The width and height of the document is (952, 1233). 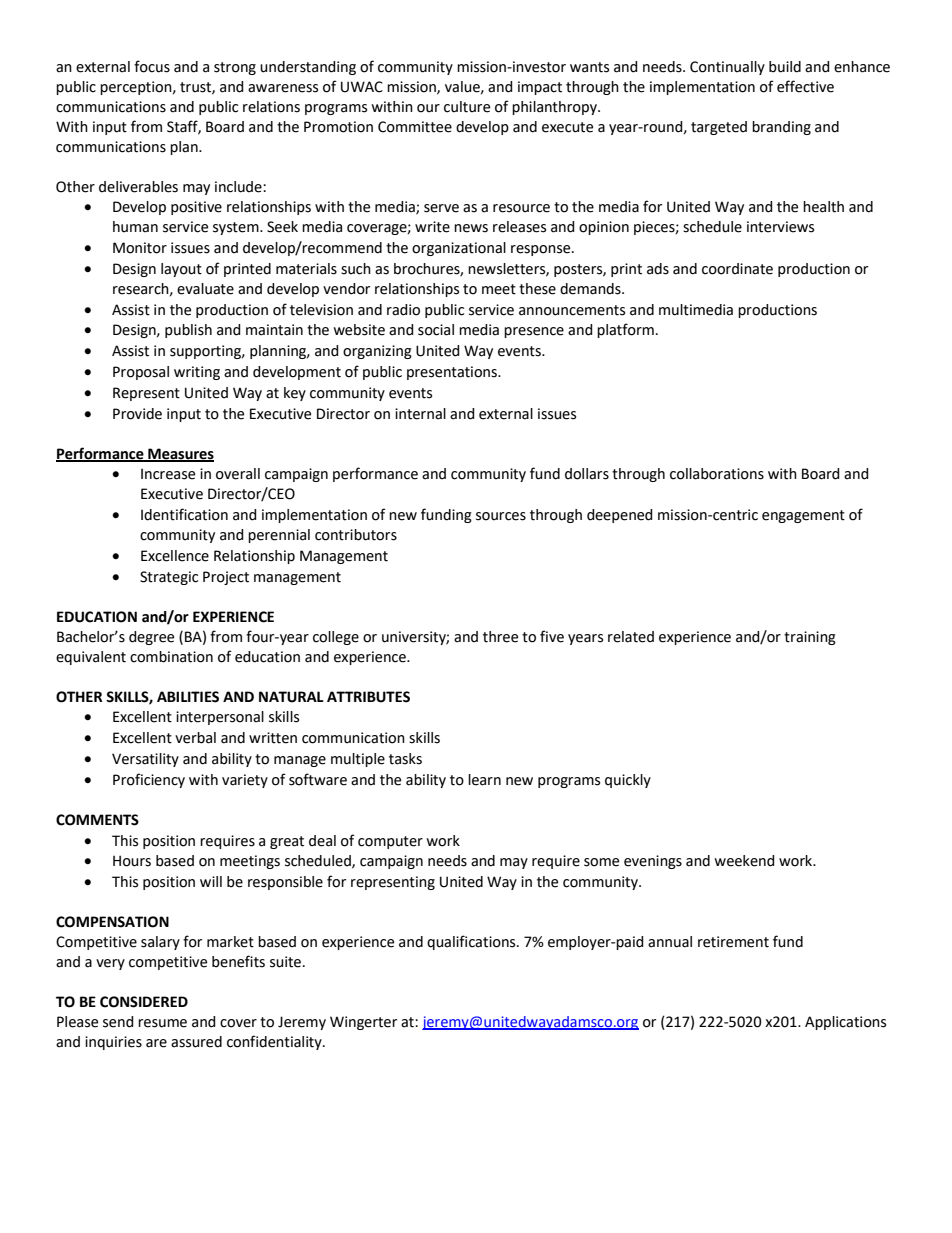 What do you see at coordinates (162, 1023) in the document?
I see `resume` at bounding box center [162, 1023].
